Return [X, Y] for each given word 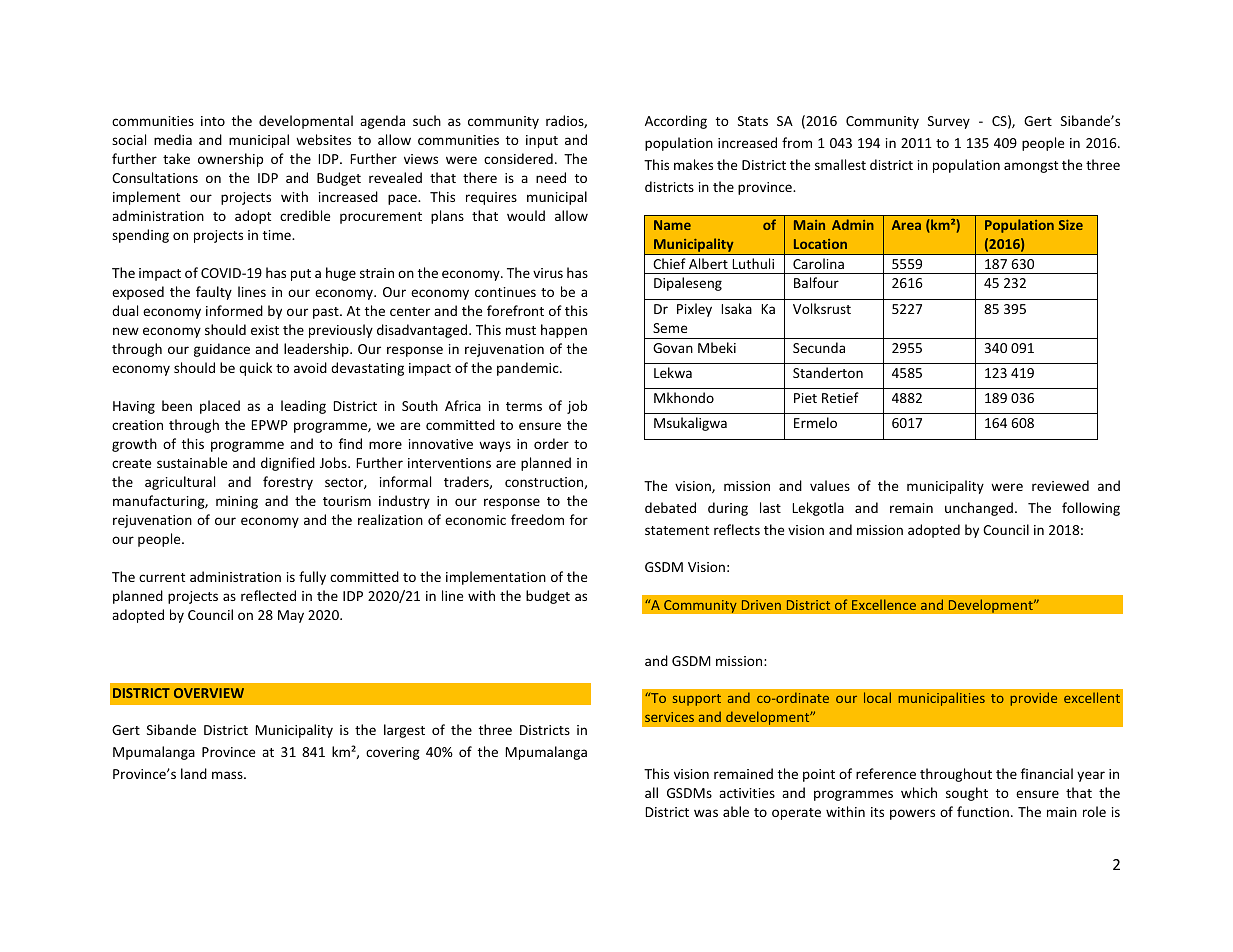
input [542, 141]
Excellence [884, 604]
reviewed [1060, 485]
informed [234, 310]
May [291, 616]
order [551, 443]
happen [564, 331]
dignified [288, 464]
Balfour [816, 282]
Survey [949, 122]
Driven [761, 605]
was [706, 813]
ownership [230, 160]
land [194, 773]
